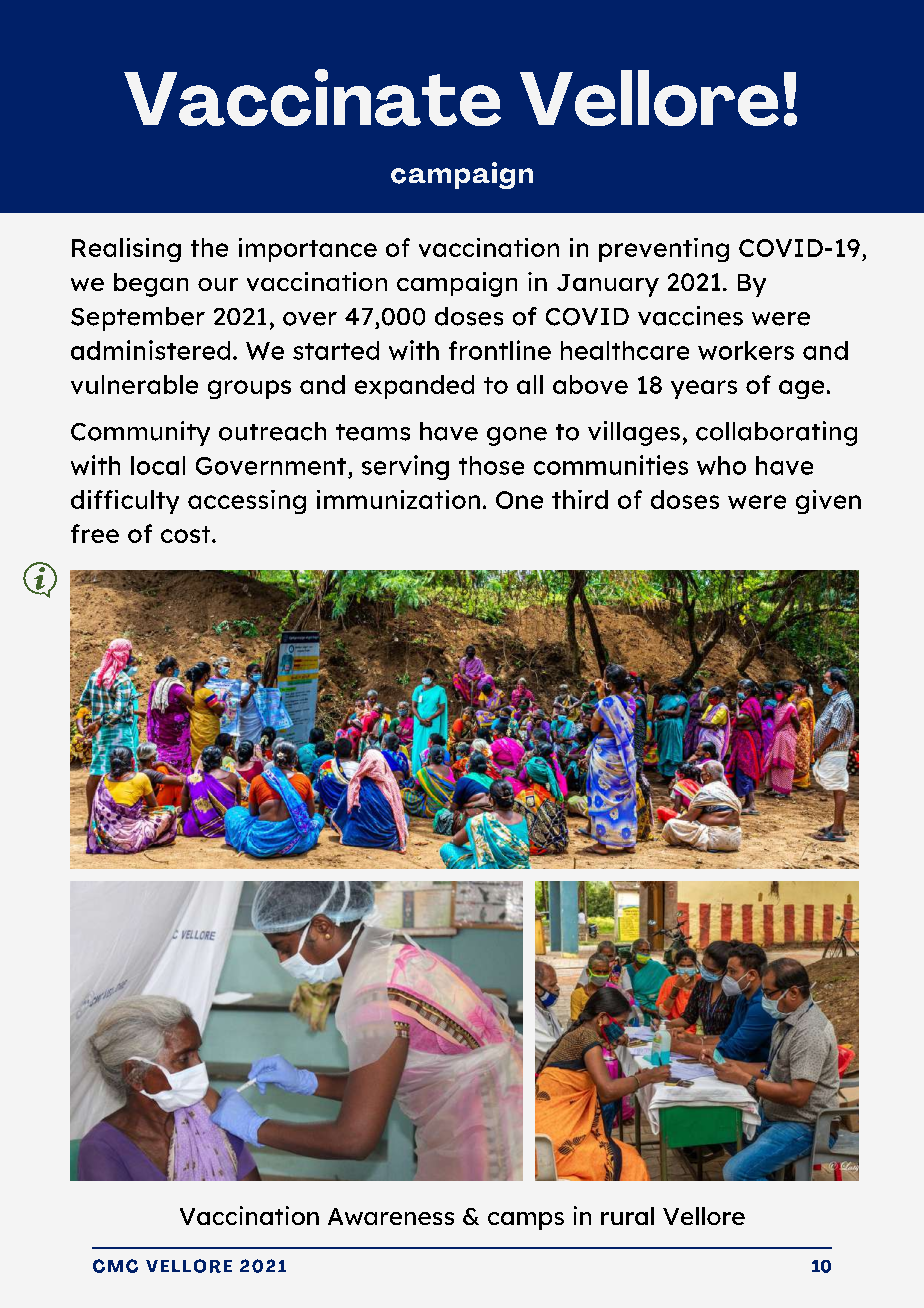  What do you see at coordinates (580, 499) in the screenshot?
I see `third` at bounding box center [580, 499].
